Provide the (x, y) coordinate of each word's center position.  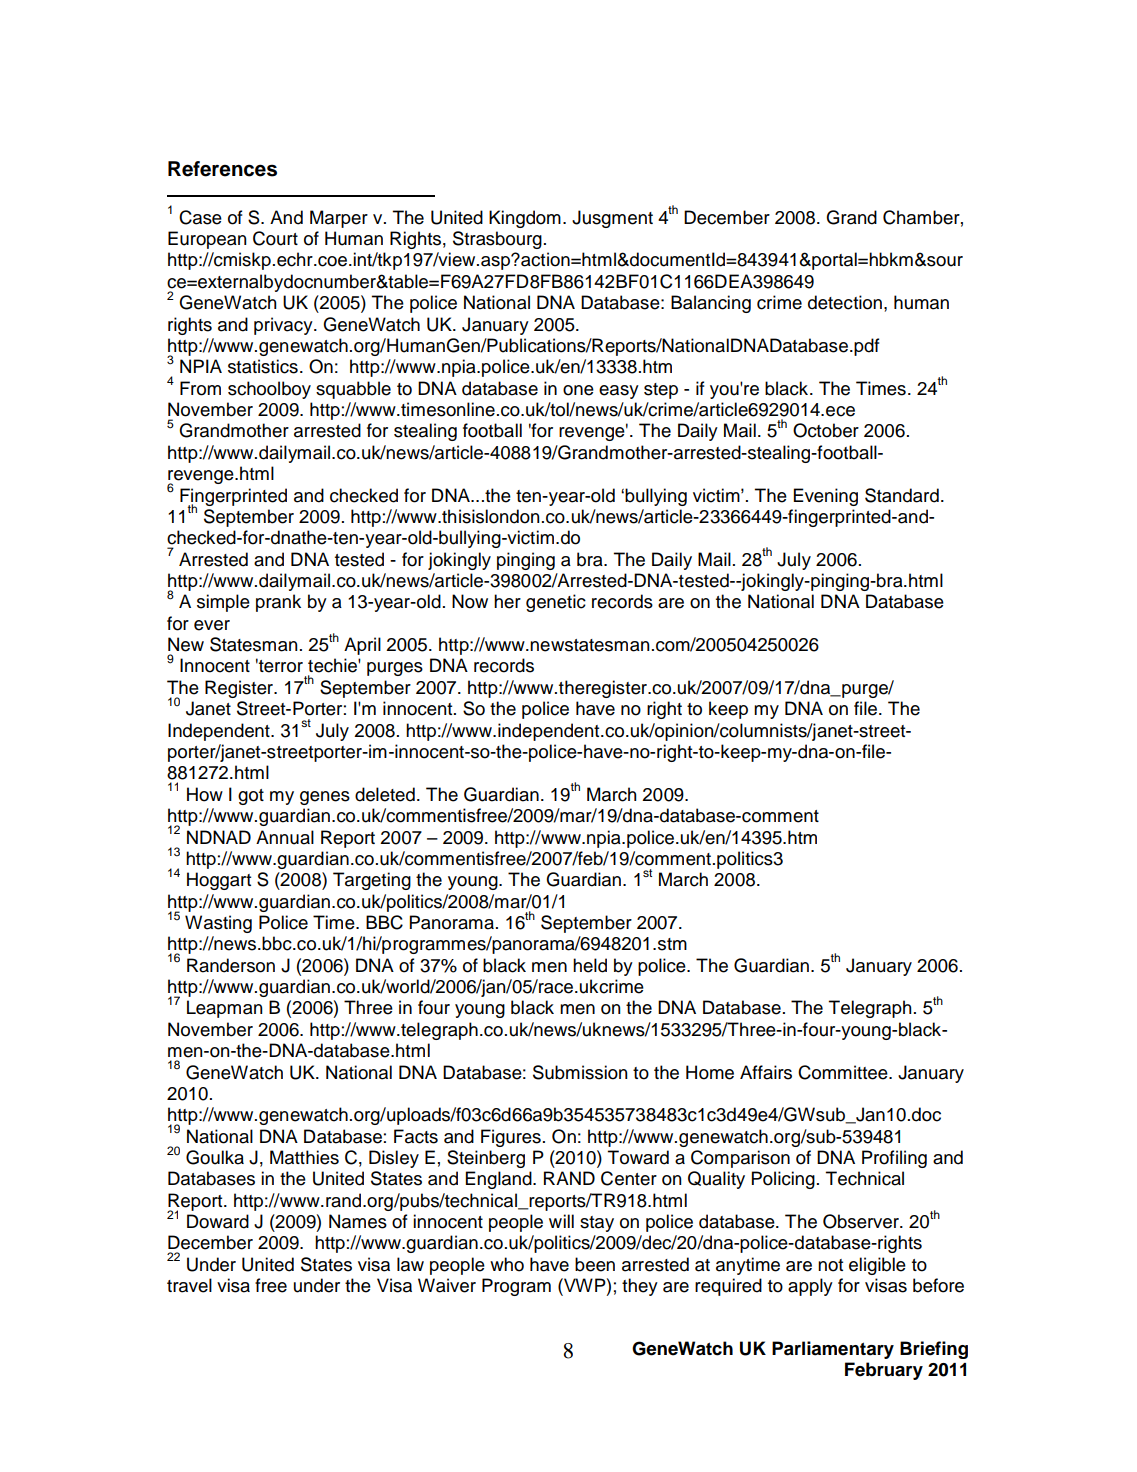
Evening (826, 497)
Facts (416, 1136)
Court (275, 238)
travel (189, 1285)
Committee (844, 1072)
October (826, 430)
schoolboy (269, 390)
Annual (285, 837)
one (578, 390)
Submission (580, 1072)
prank (278, 603)
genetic (556, 603)
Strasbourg (497, 240)
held (590, 965)
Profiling (894, 1159)
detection (845, 302)
